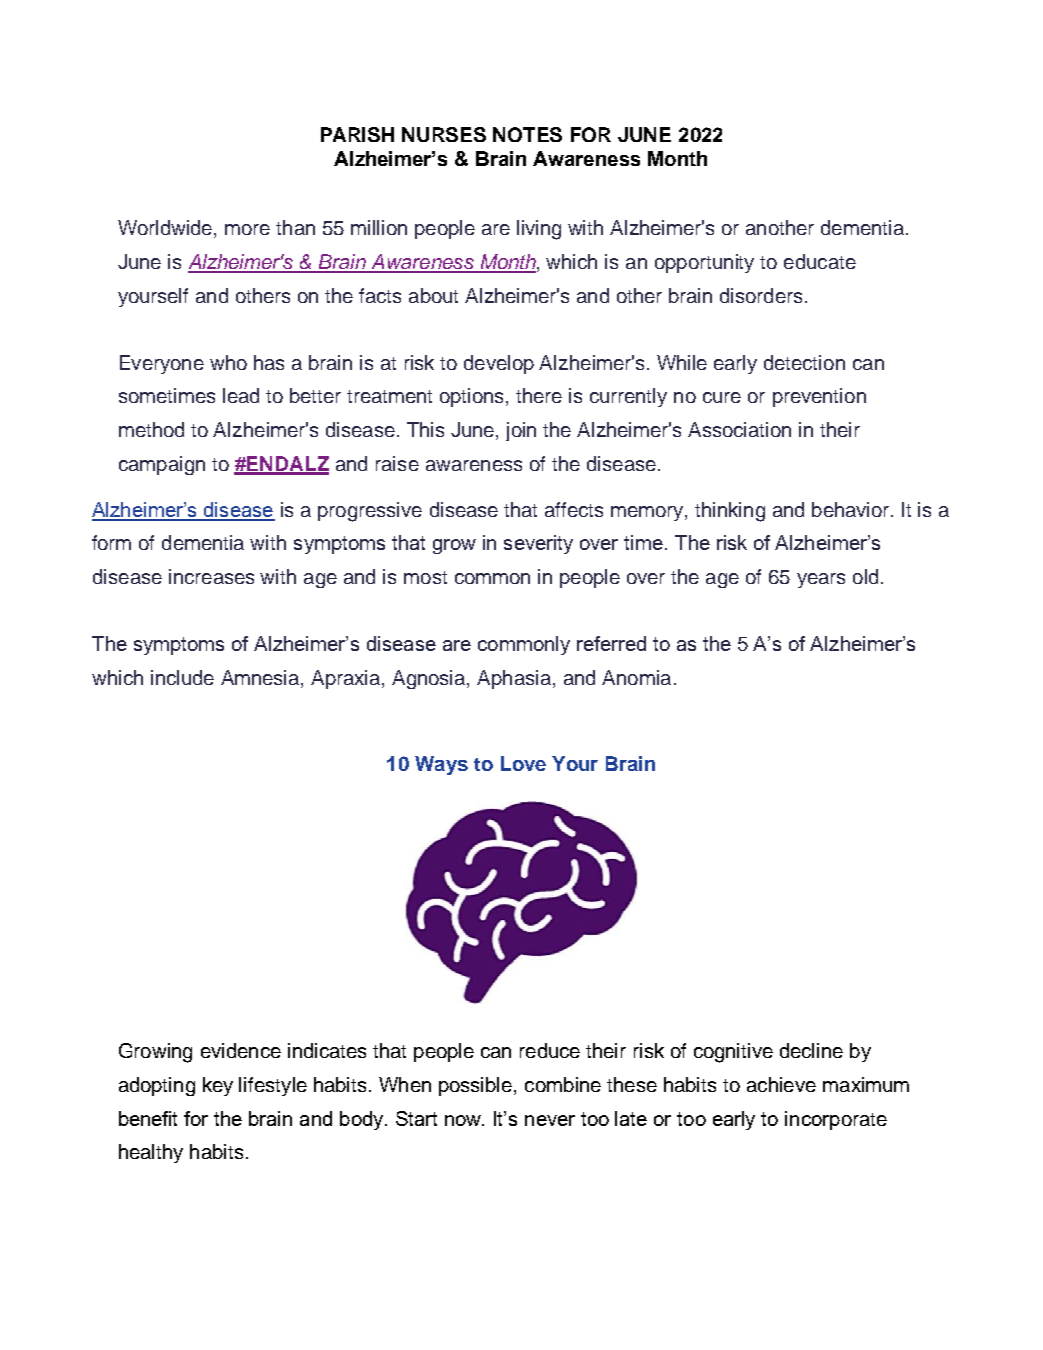 The width and height of the image is (1043, 1350). I want to click on educate, so click(820, 261).
